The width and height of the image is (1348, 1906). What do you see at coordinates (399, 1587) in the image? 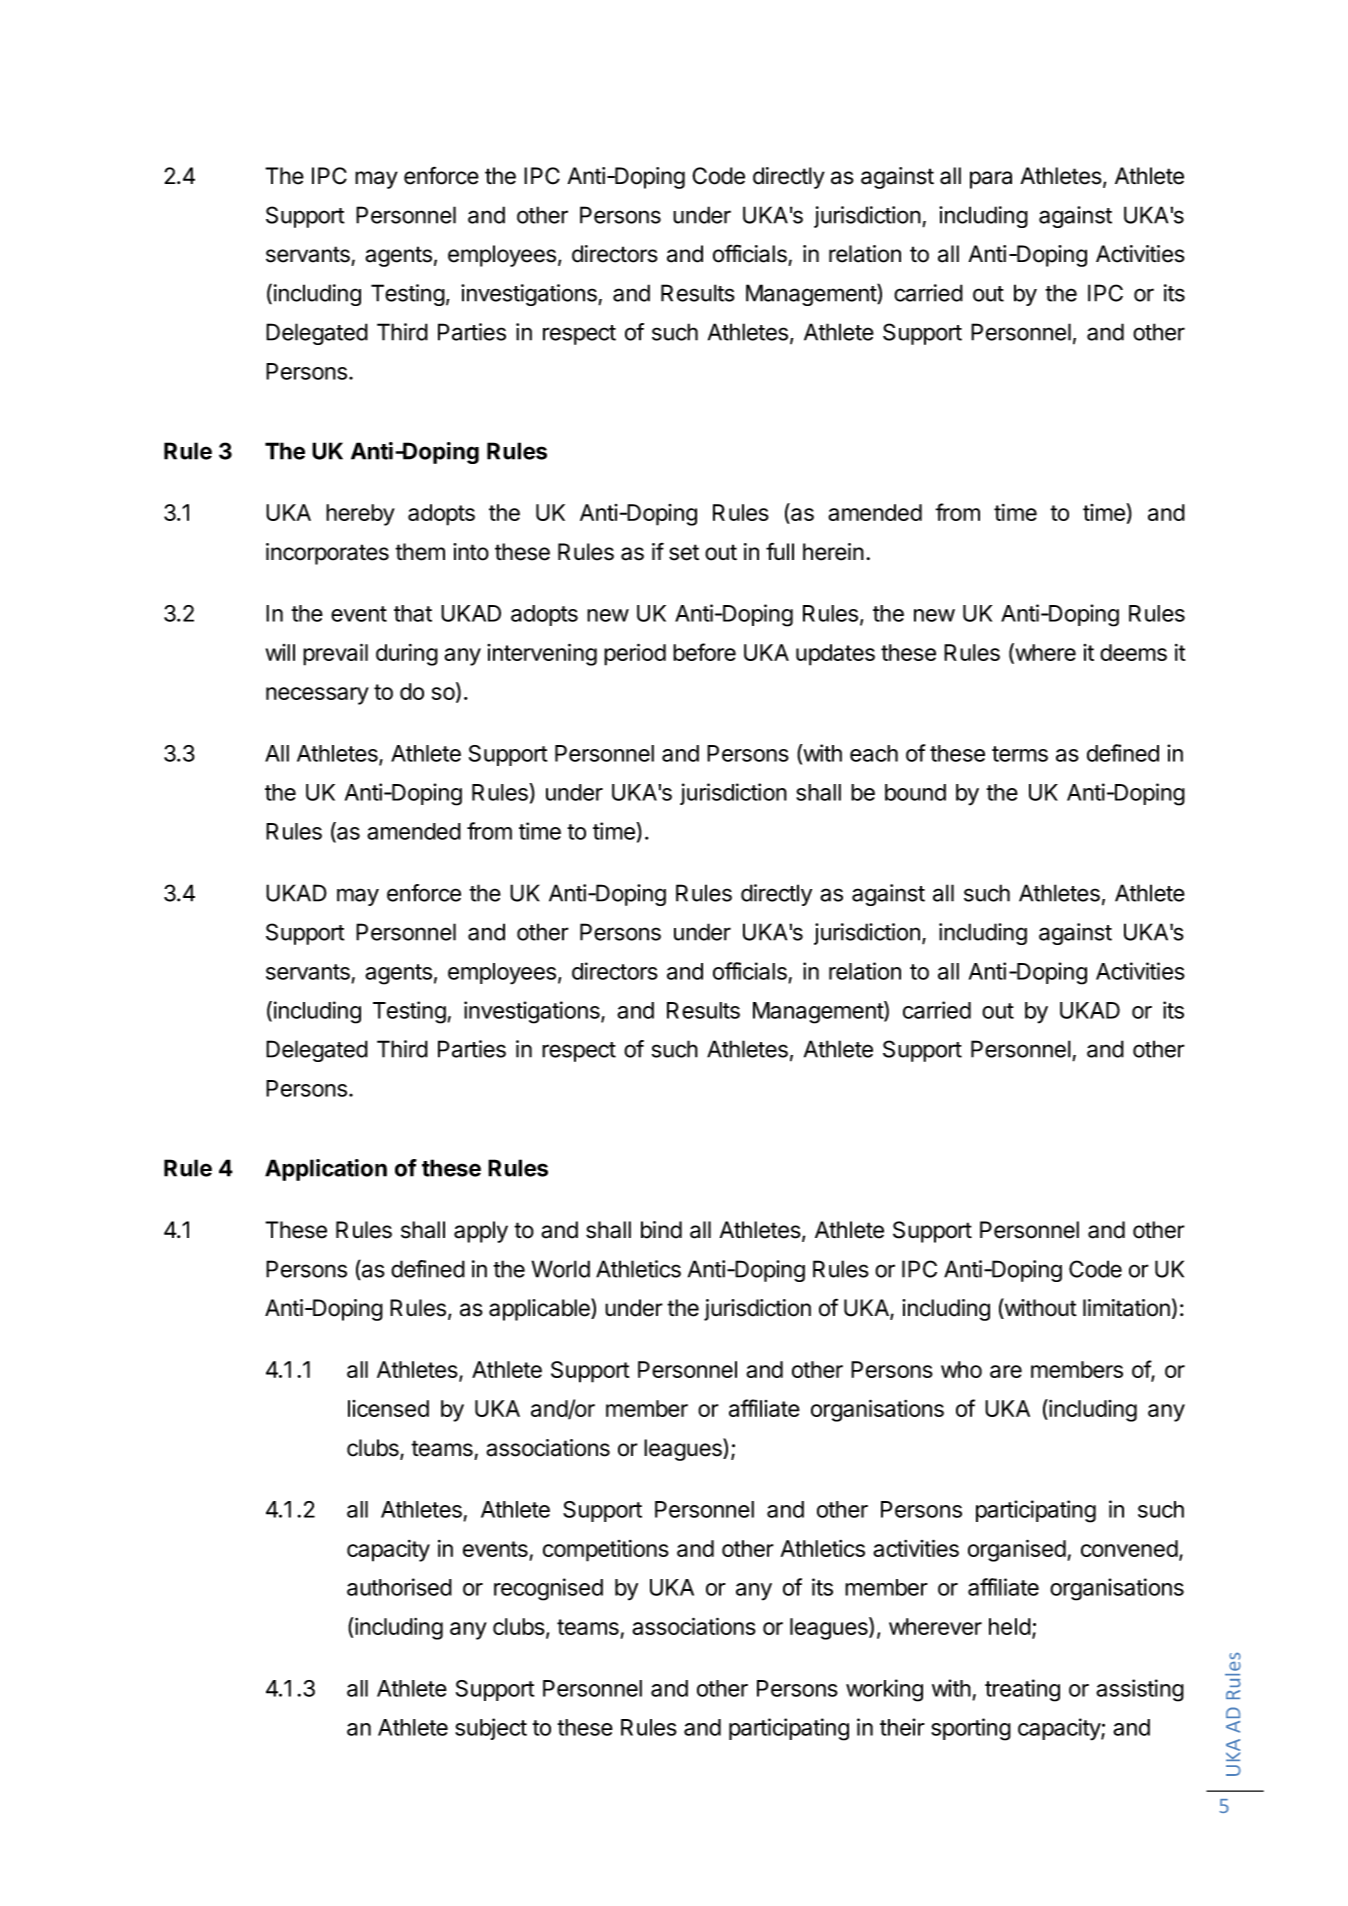
I see `authorised` at bounding box center [399, 1587].
